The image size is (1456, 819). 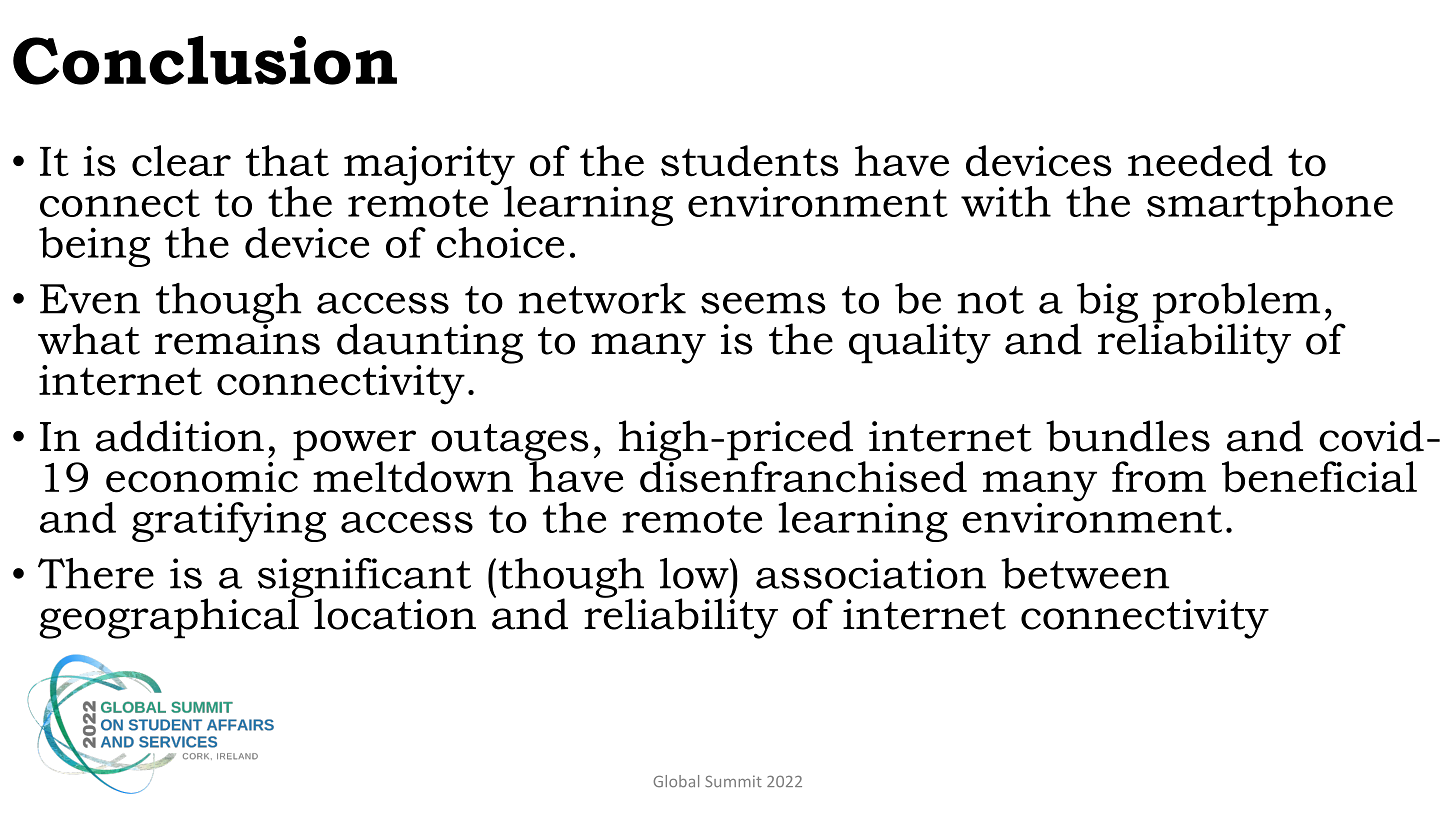 What do you see at coordinates (1128, 436) in the page?
I see `bundles` at bounding box center [1128, 436].
